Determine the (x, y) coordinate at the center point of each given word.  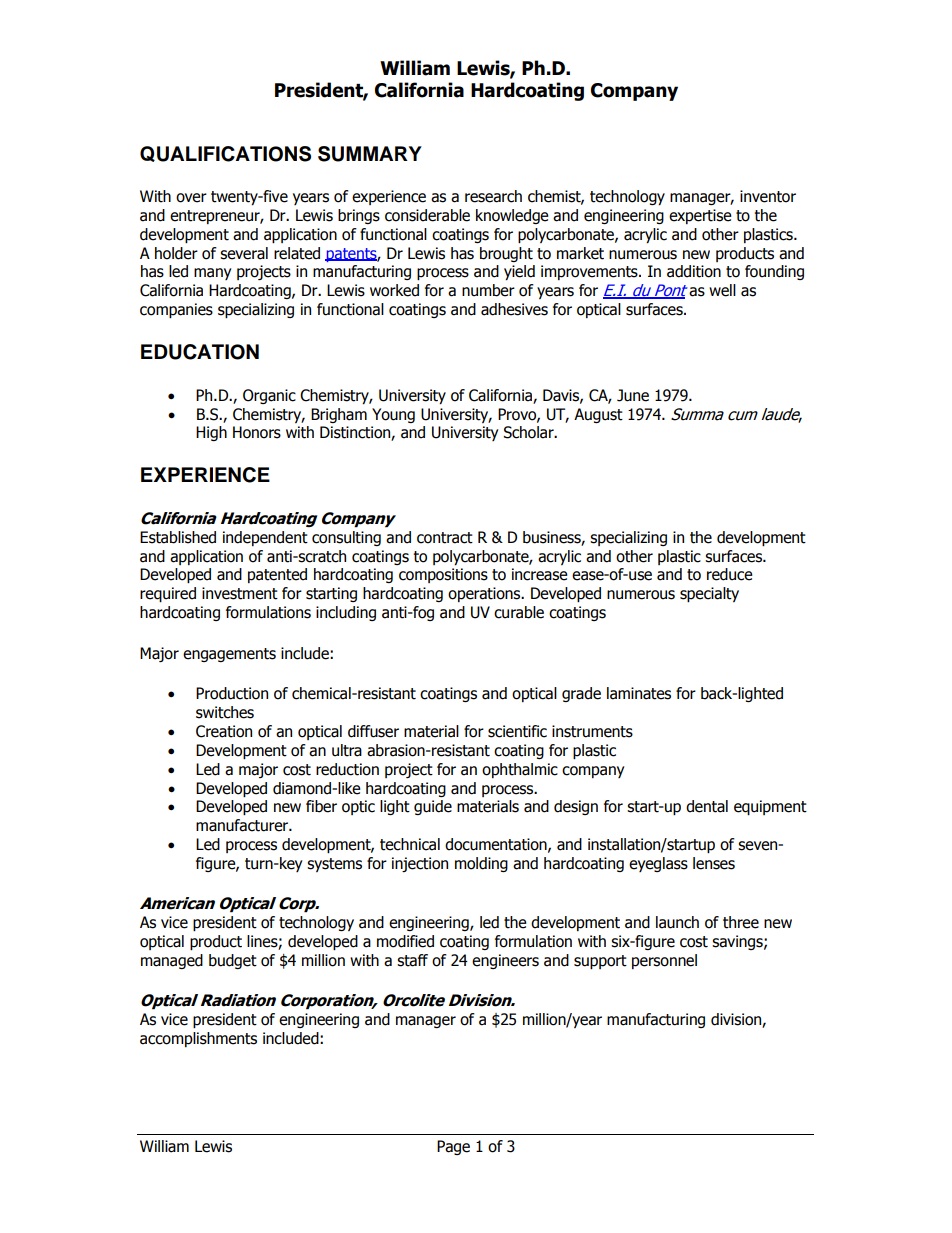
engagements (229, 655)
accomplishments (198, 1039)
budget (233, 961)
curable (519, 612)
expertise (700, 216)
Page (453, 1147)
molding (481, 864)
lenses (714, 863)
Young (393, 415)
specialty (709, 594)
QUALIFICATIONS (225, 154)
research (493, 196)
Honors (257, 432)
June (633, 395)
